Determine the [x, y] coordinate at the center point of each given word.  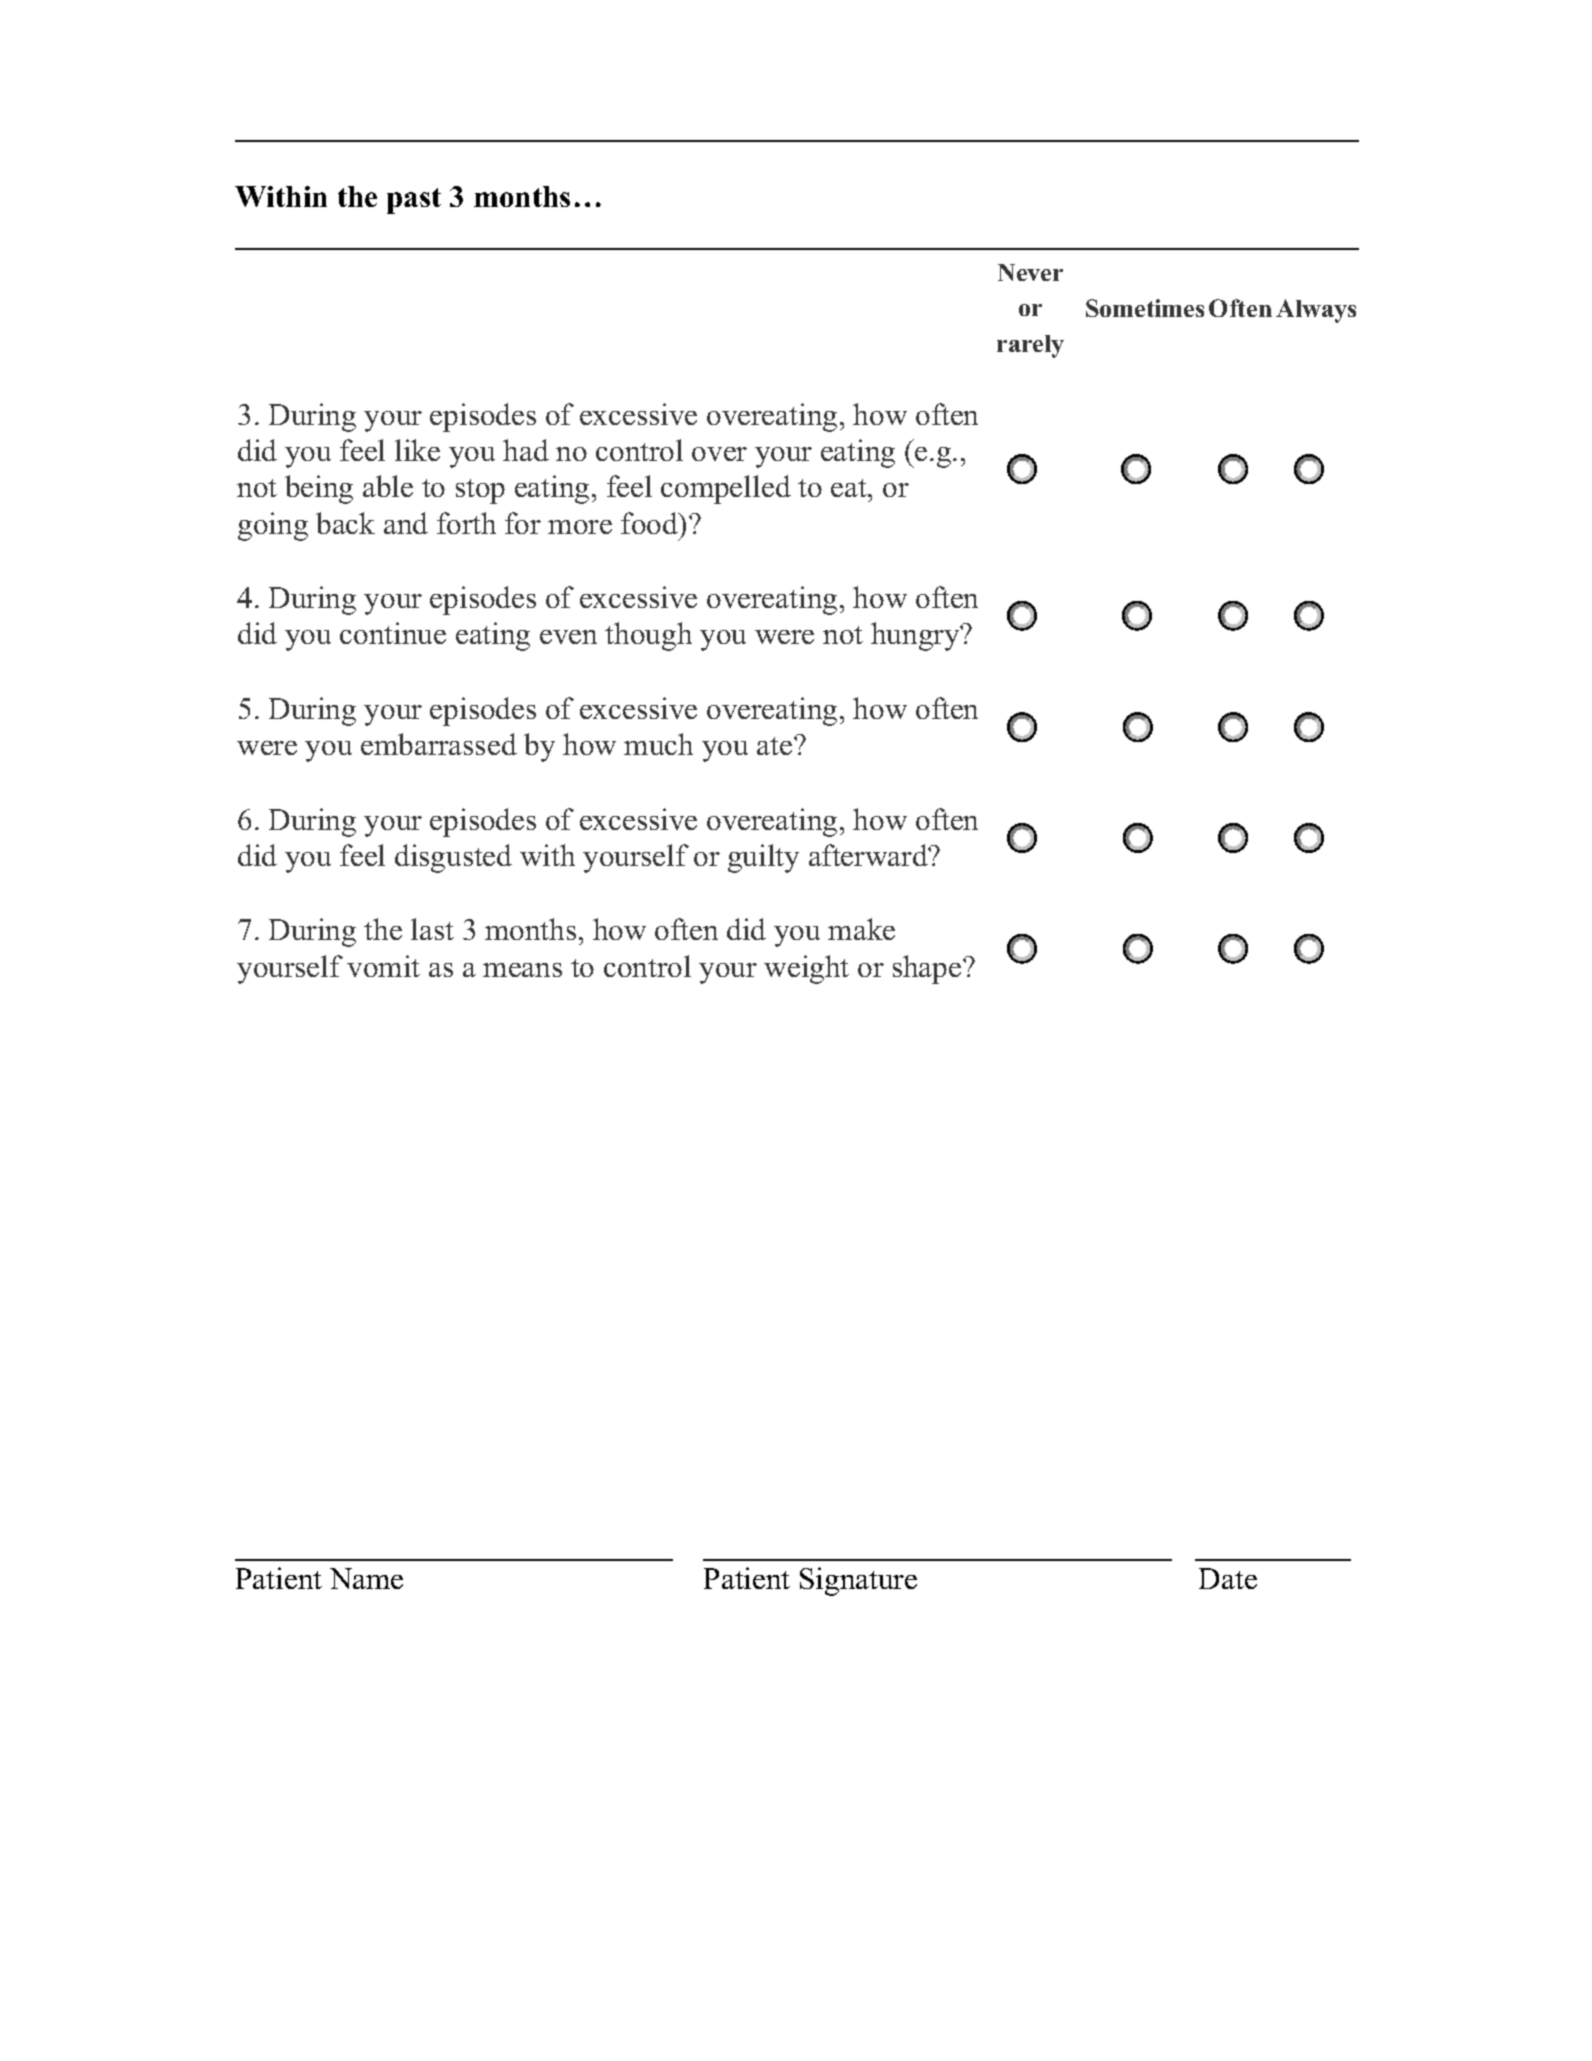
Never [1030, 272]
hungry [916, 636]
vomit [383, 966]
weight [806, 969]
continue [393, 633]
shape [928, 969]
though [648, 636]
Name [366, 1578]
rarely [1030, 346]
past [414, 201]
